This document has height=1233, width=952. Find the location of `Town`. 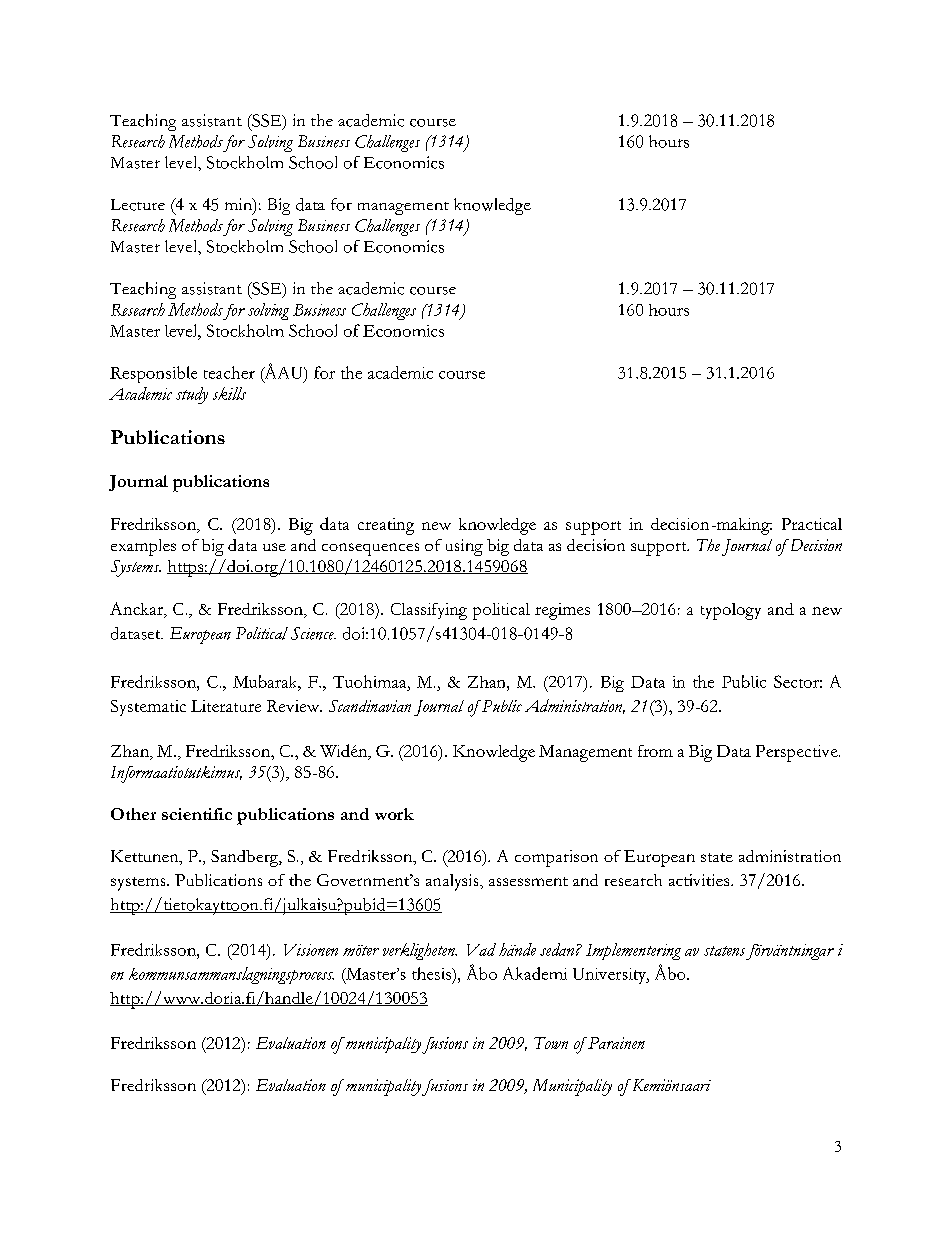

Town is located at coordinates (551, 1043).
